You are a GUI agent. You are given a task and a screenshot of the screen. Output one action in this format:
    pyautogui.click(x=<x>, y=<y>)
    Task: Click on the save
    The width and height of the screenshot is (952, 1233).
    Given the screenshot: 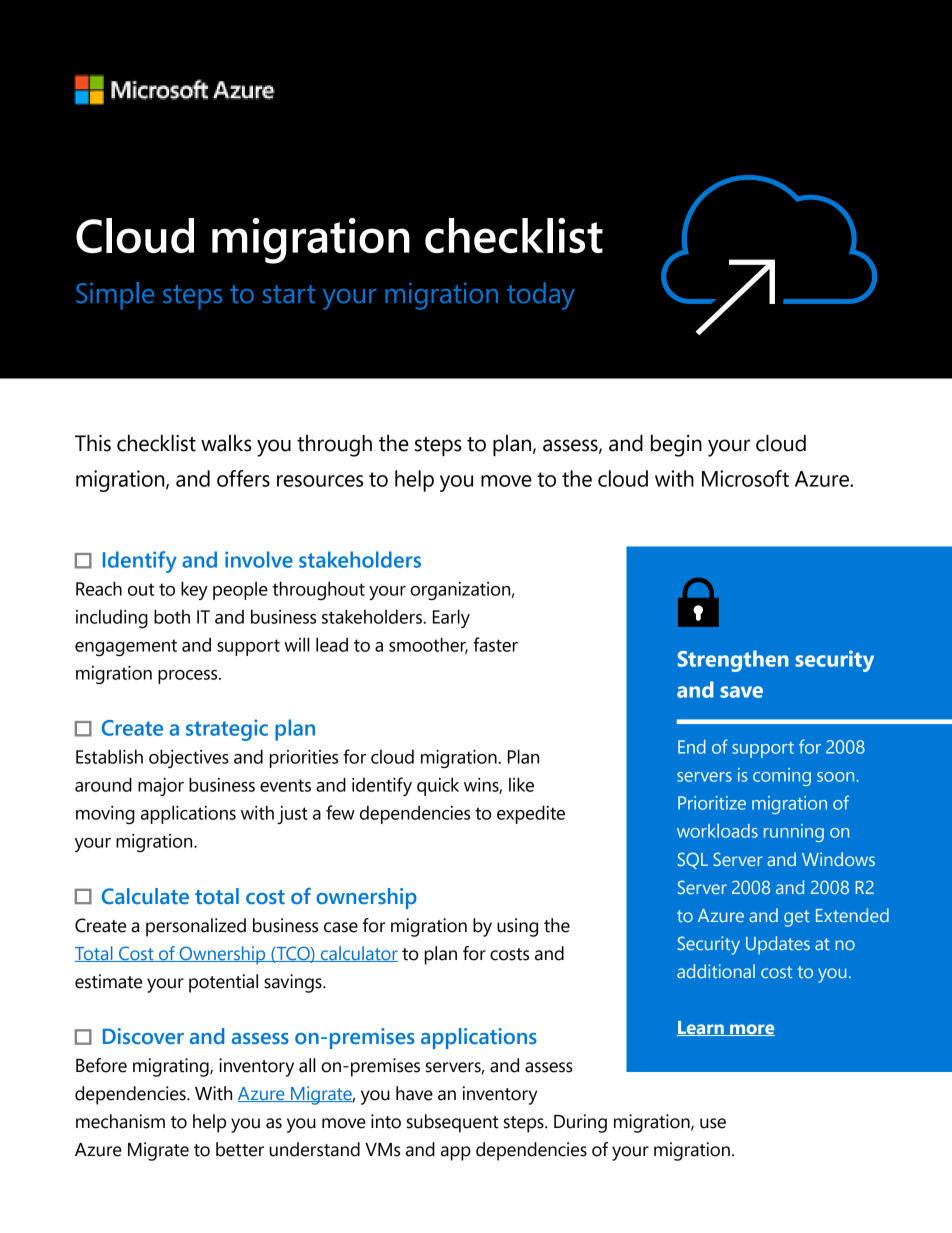 What is the action you would take?
    pyautogui.click(x=741, y=692)
